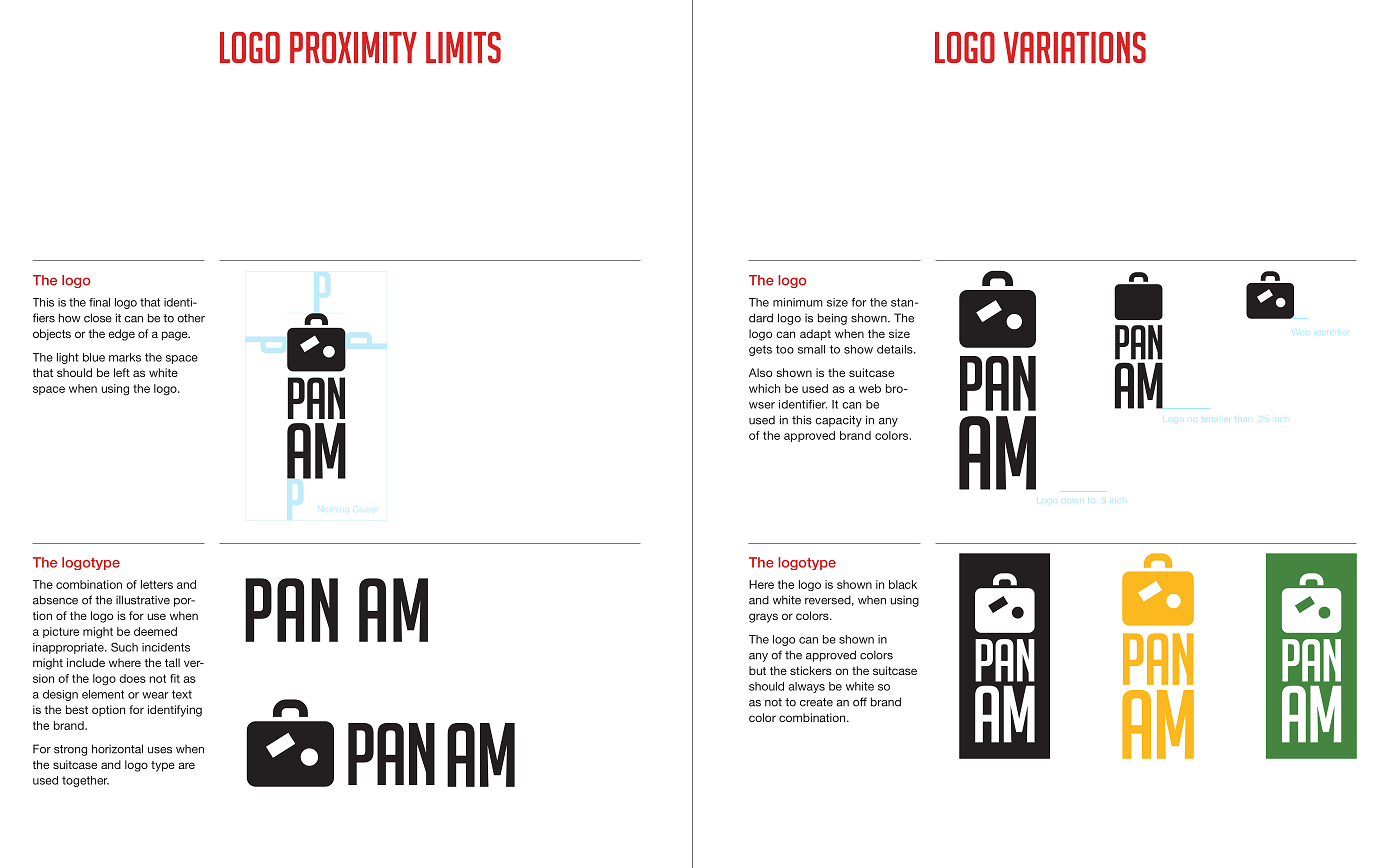 This screenshot has width=1389, height=868. I want to click on limits, so click(463, 47).
